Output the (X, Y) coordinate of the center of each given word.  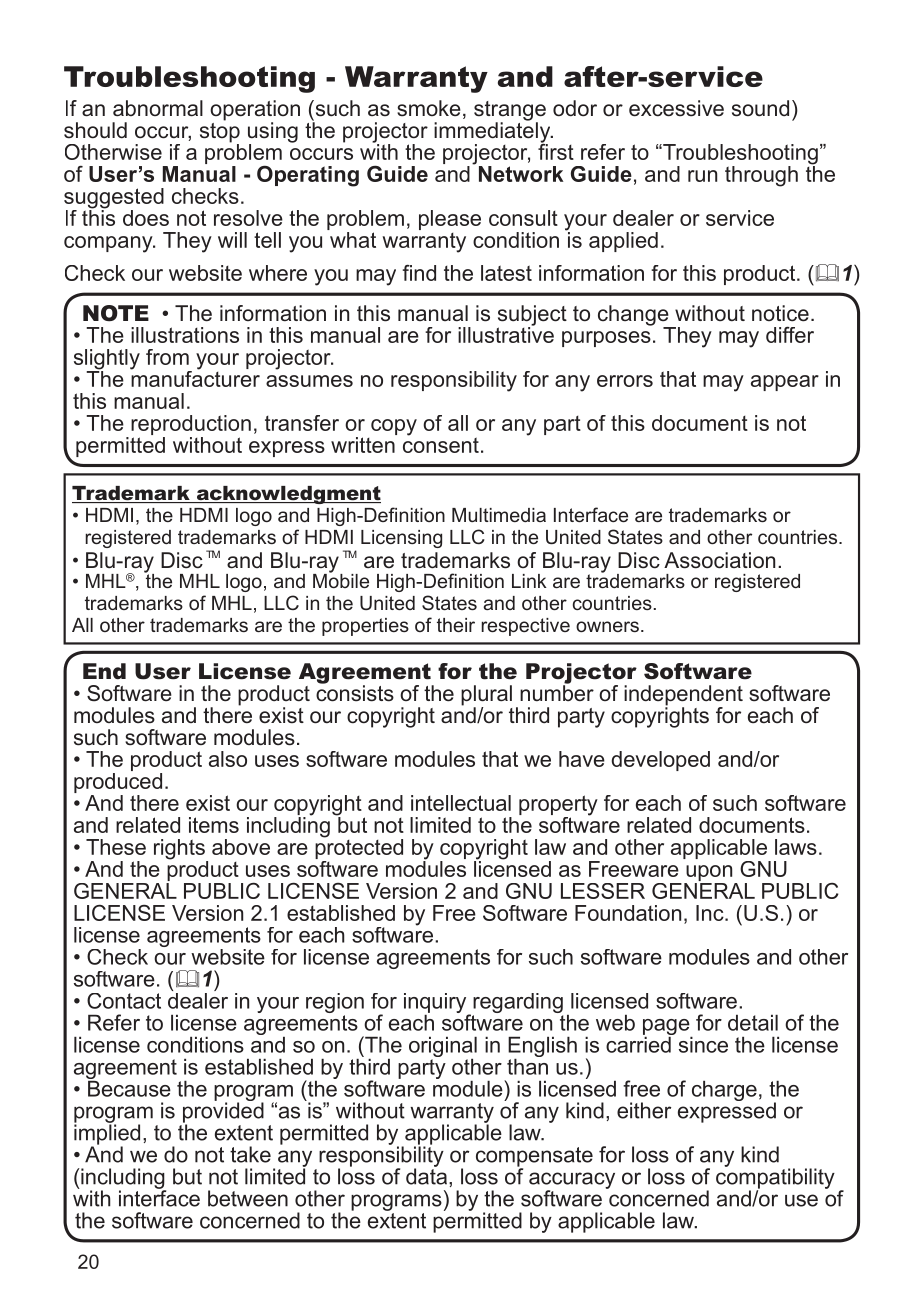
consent (441, 444)
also (228, 759)
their (456, 625)
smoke (429, 108)
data (426, 1175)
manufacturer (195, 377)
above (241, 847)
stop (220, 132)
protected (359, 849)
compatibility (775, 1178)
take (250, 1154)
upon (709, 874)
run (702, 176)
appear (785, 383)
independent (683, 696)
